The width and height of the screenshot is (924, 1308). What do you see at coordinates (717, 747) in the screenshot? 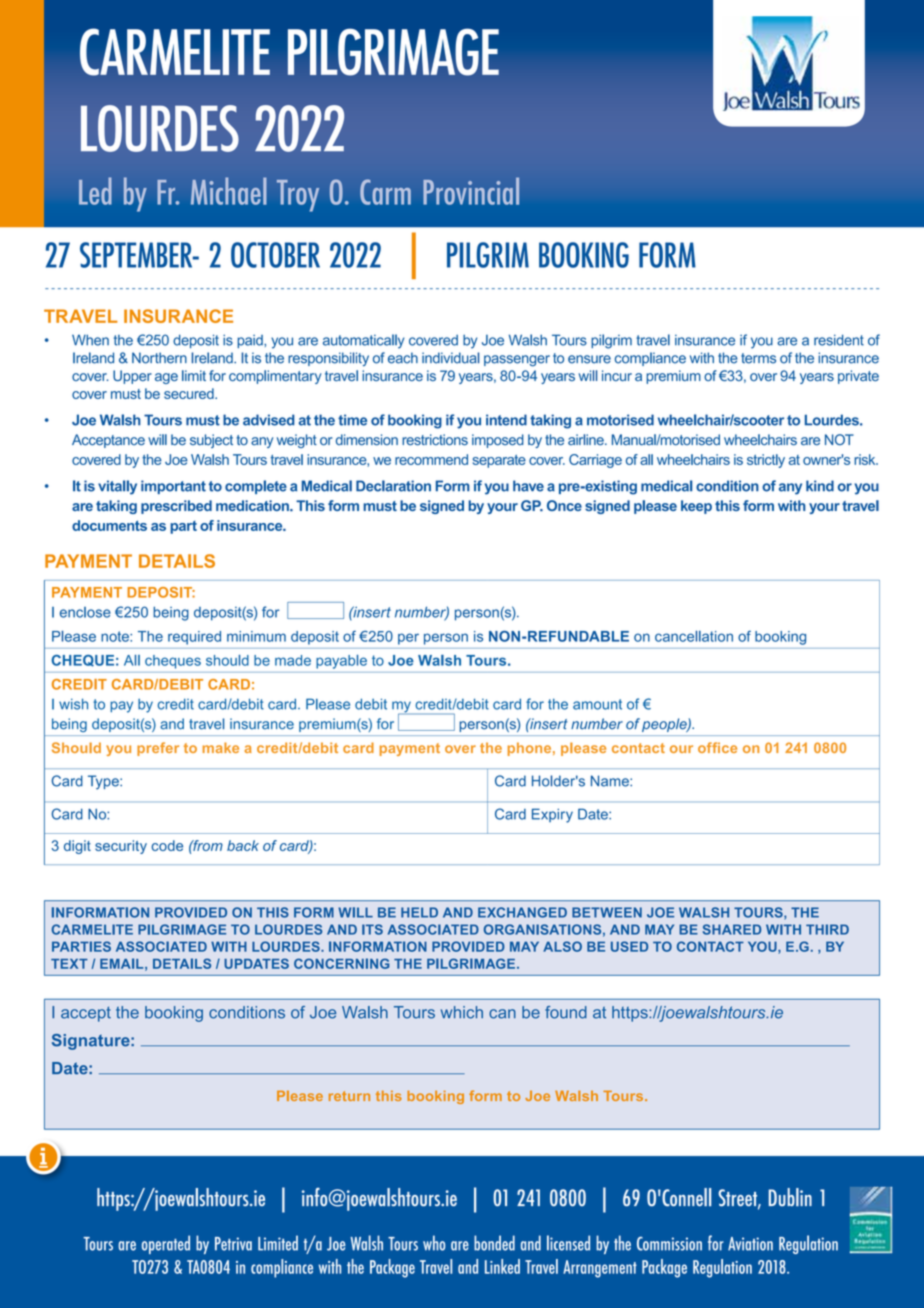
I see `office` at bounding box center [717, 747].
